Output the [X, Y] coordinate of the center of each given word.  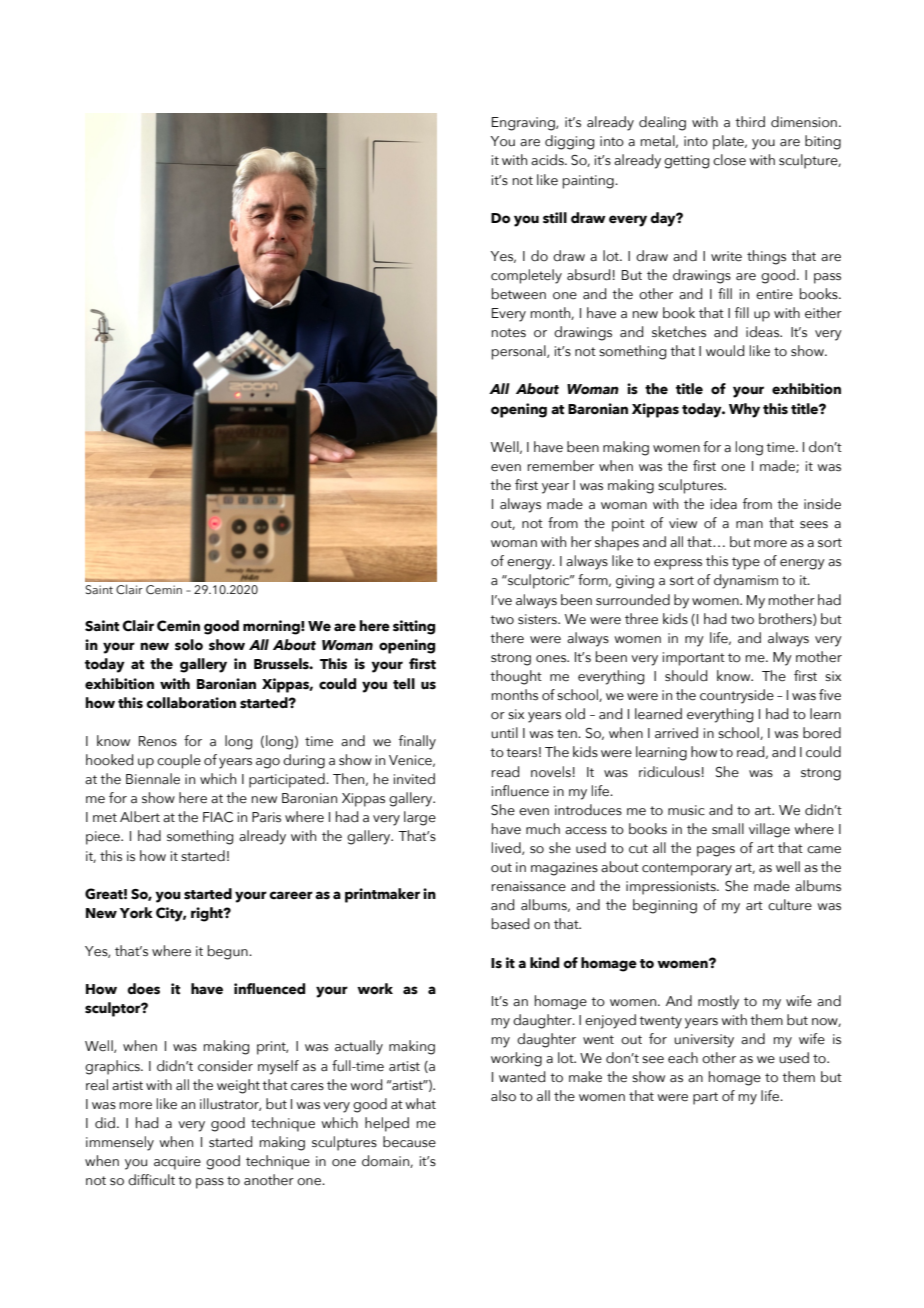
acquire [177, 1163]
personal [520, 352]
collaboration [191, 703]
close [729, 160]
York [136, 913]
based [510, 924]
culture [790, 905]
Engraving [524, 124]
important [694, 659]
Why [744, 410]
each [683, 1058]
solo [189, 645]
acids [548, 159]
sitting [414, 627]
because [409, 1142]
